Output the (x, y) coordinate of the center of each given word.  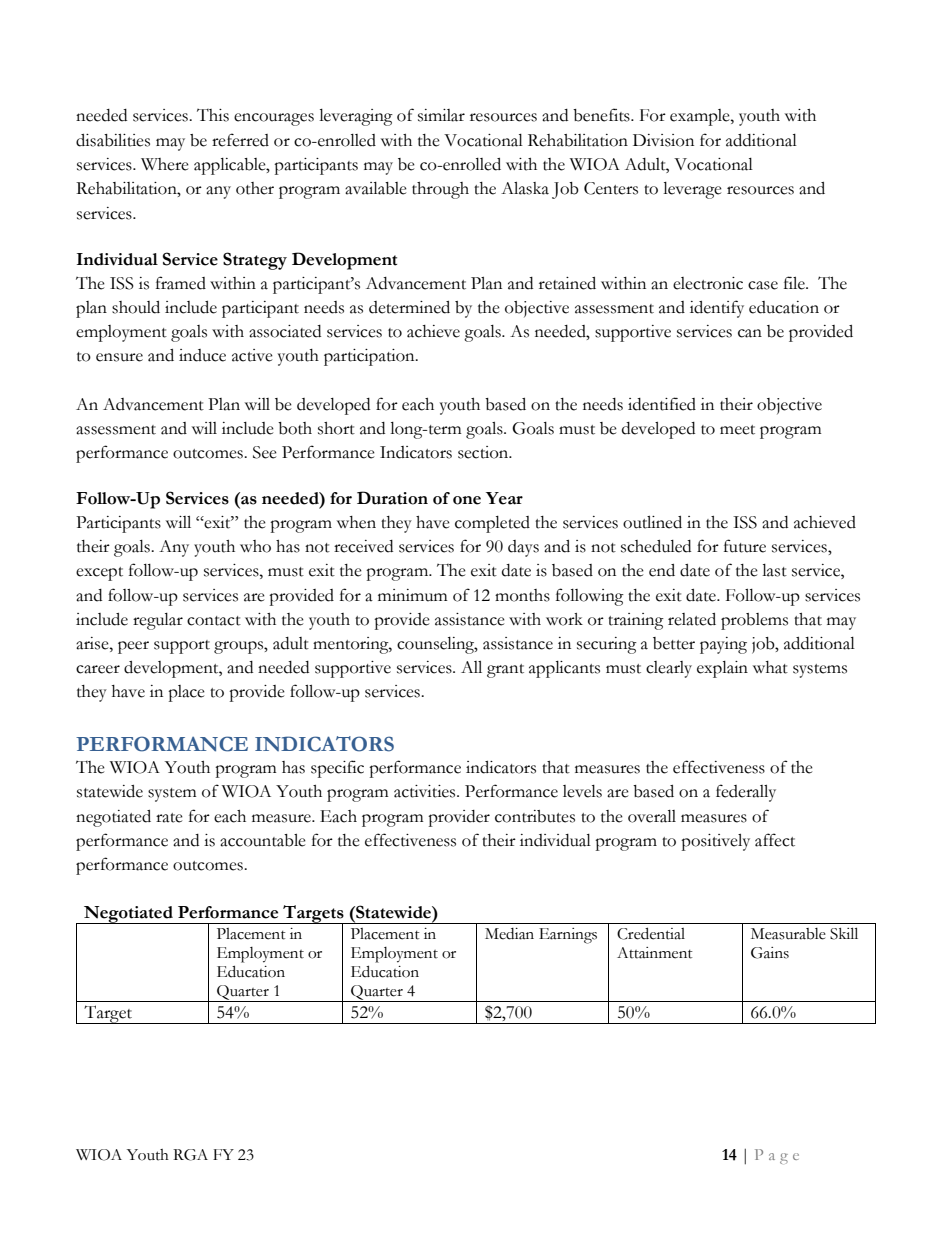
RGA (190, 1155)
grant (505, 671)
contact (214, 621)
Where (165, 164)
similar (441, 115)
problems (754, 621)
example (701, 117)
